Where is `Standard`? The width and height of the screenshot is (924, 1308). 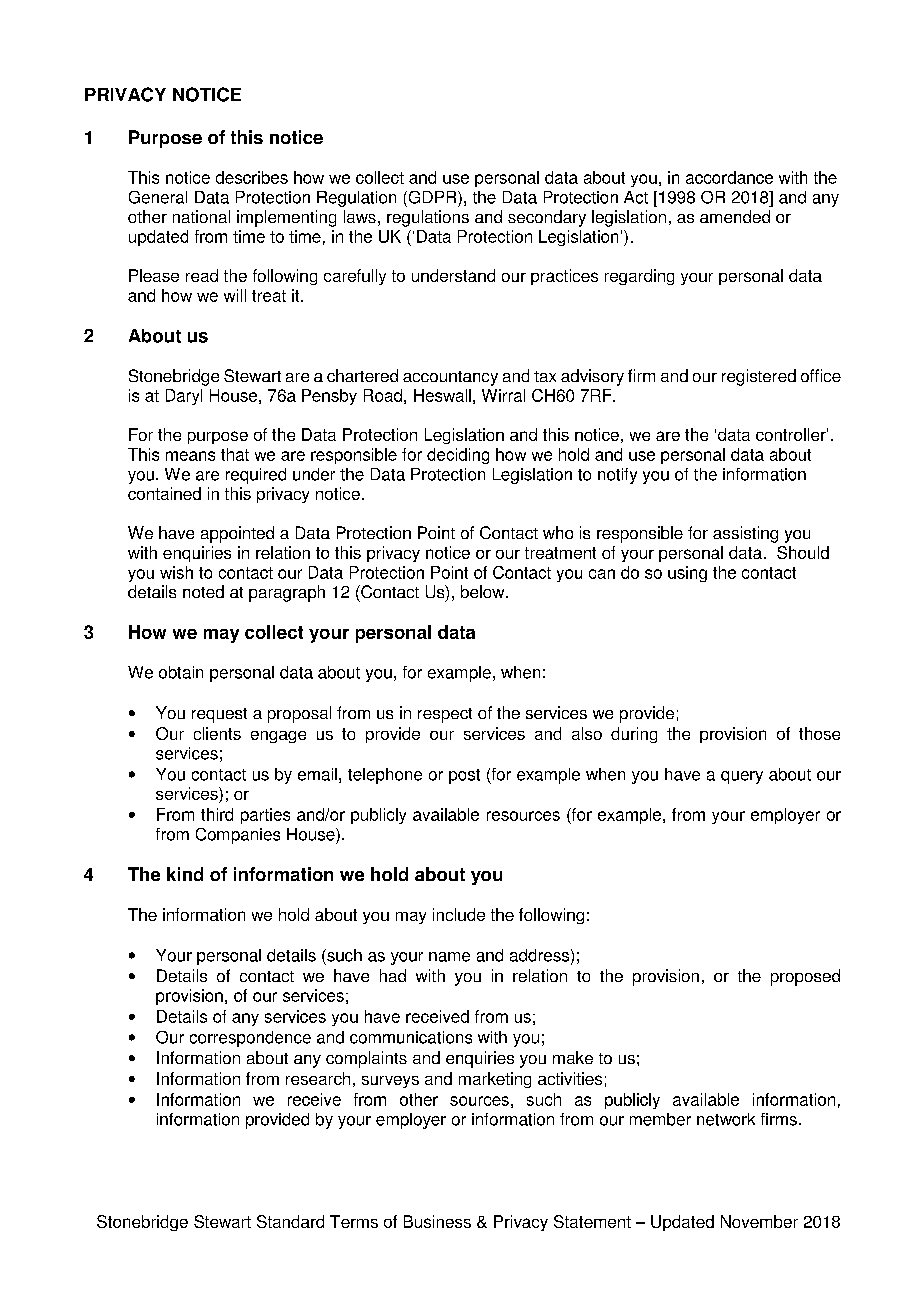 Standard is located at coordinates (290, 1221).
